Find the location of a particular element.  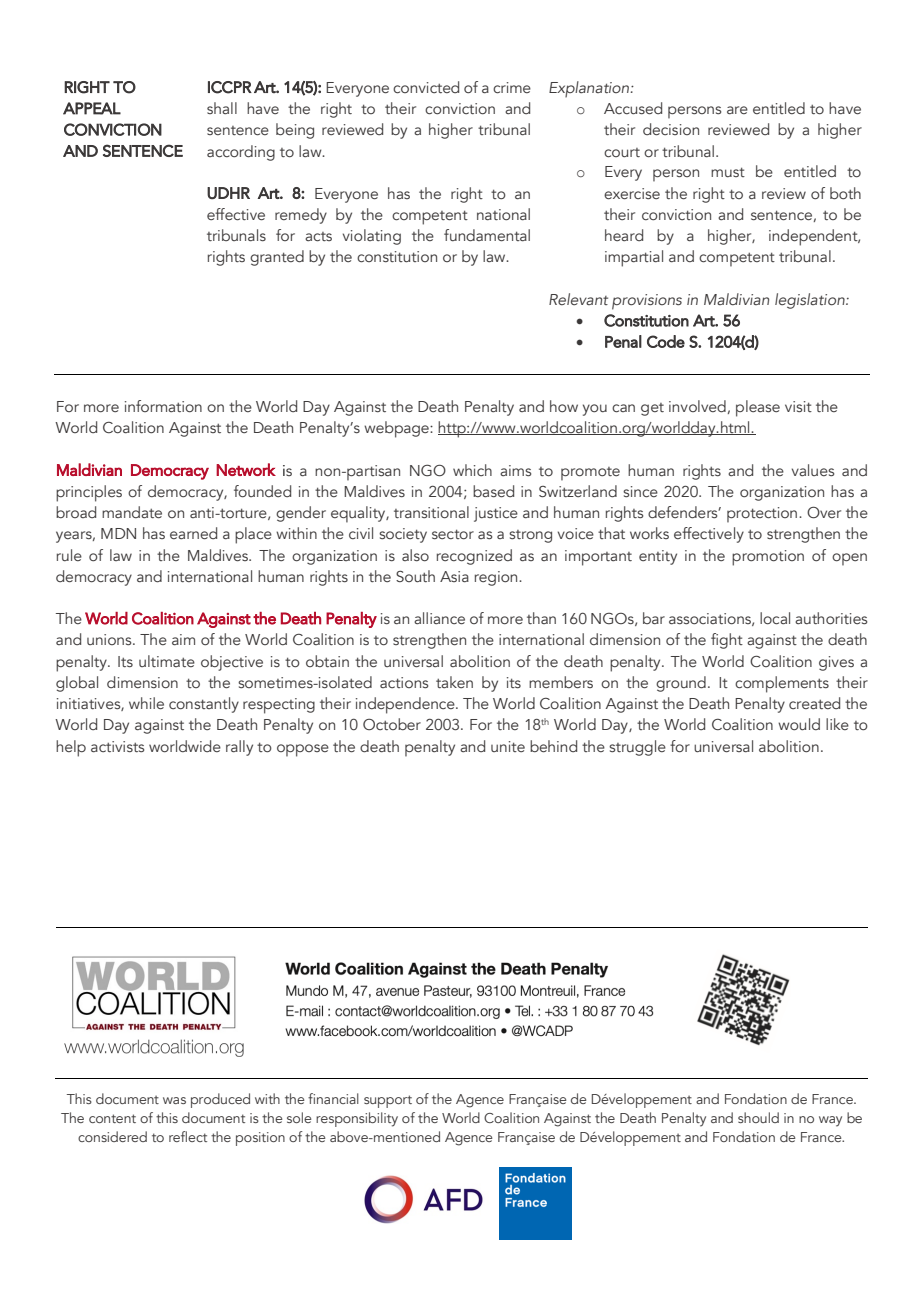

which is located at coordinates (472, 470).
